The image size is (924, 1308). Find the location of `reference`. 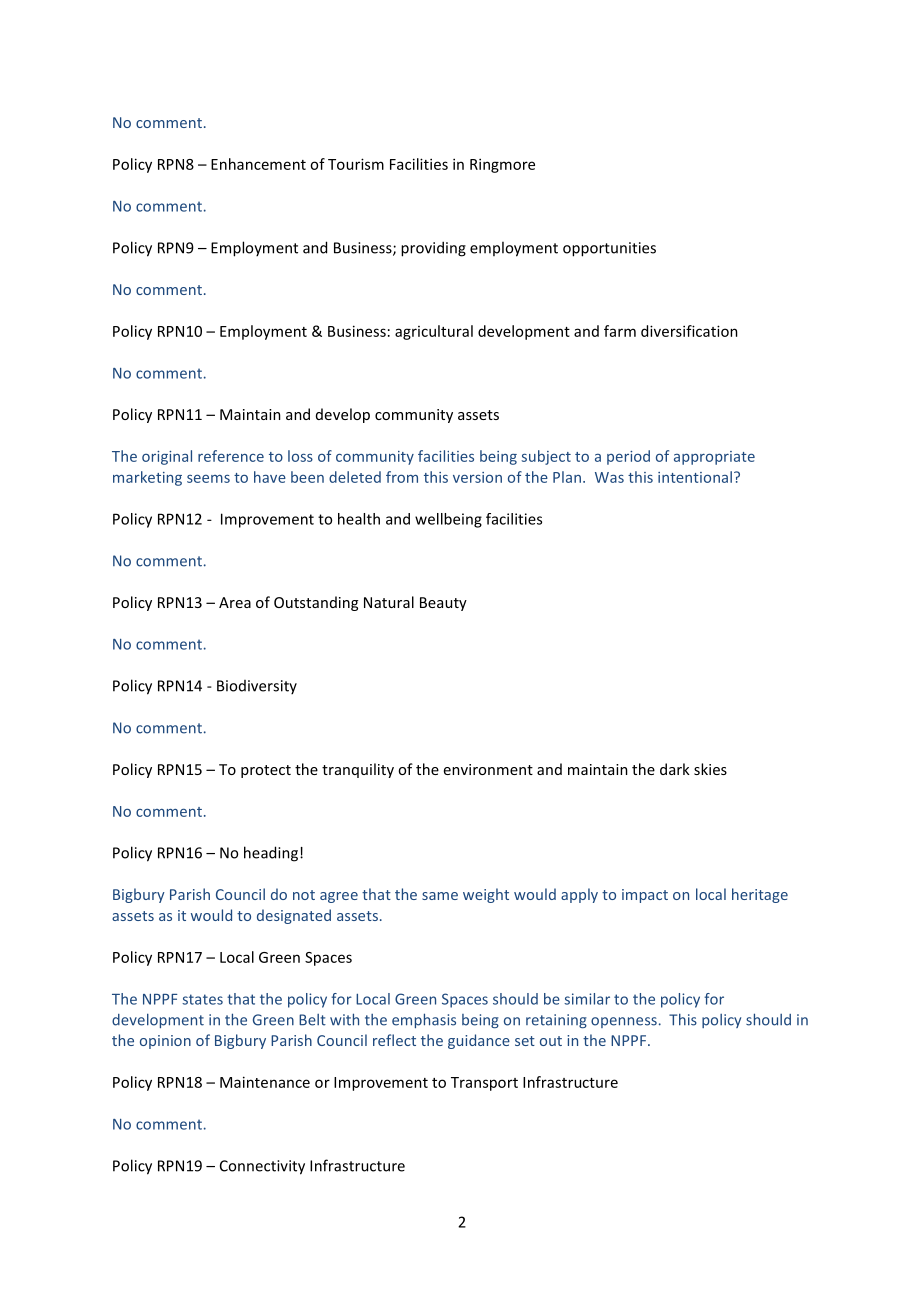

reference is located at coordinates (231, 456).
